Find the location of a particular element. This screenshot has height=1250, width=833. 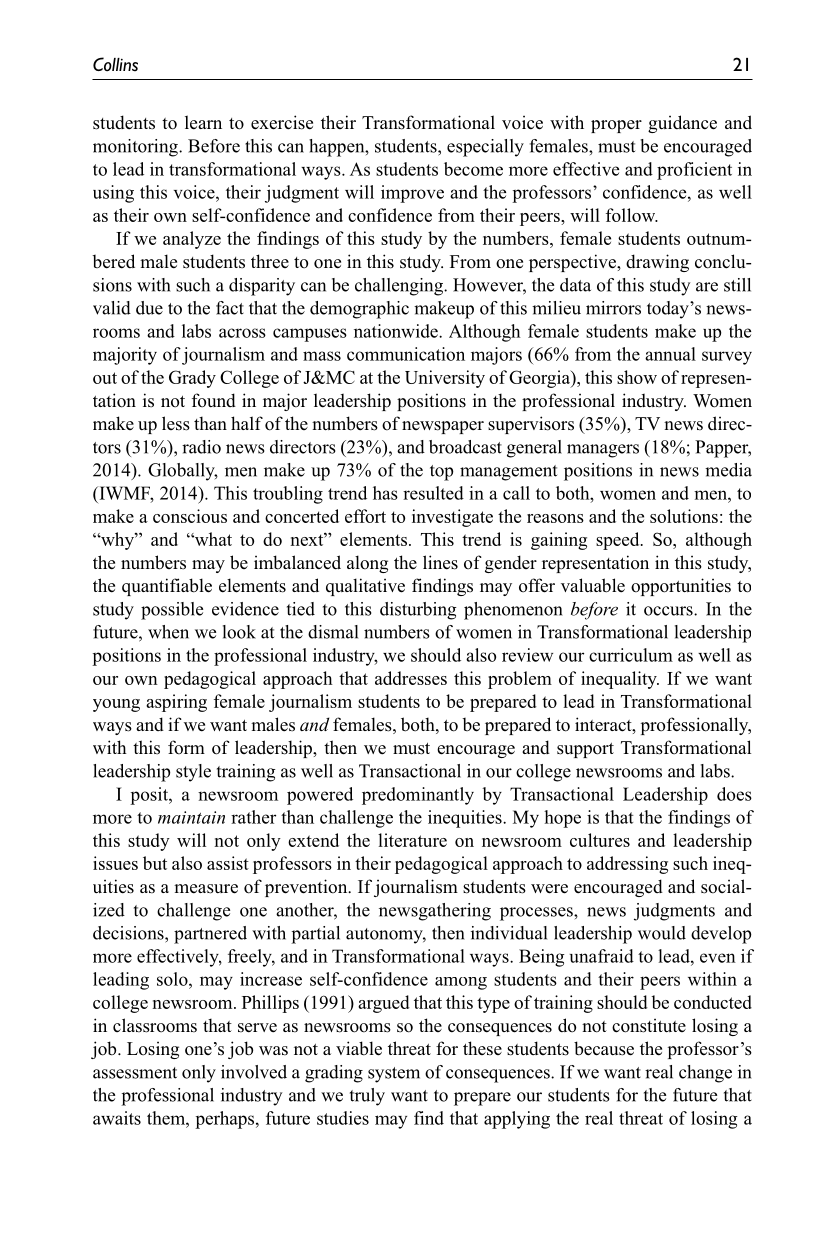

disturbing is located at coordinates (418, 611).
